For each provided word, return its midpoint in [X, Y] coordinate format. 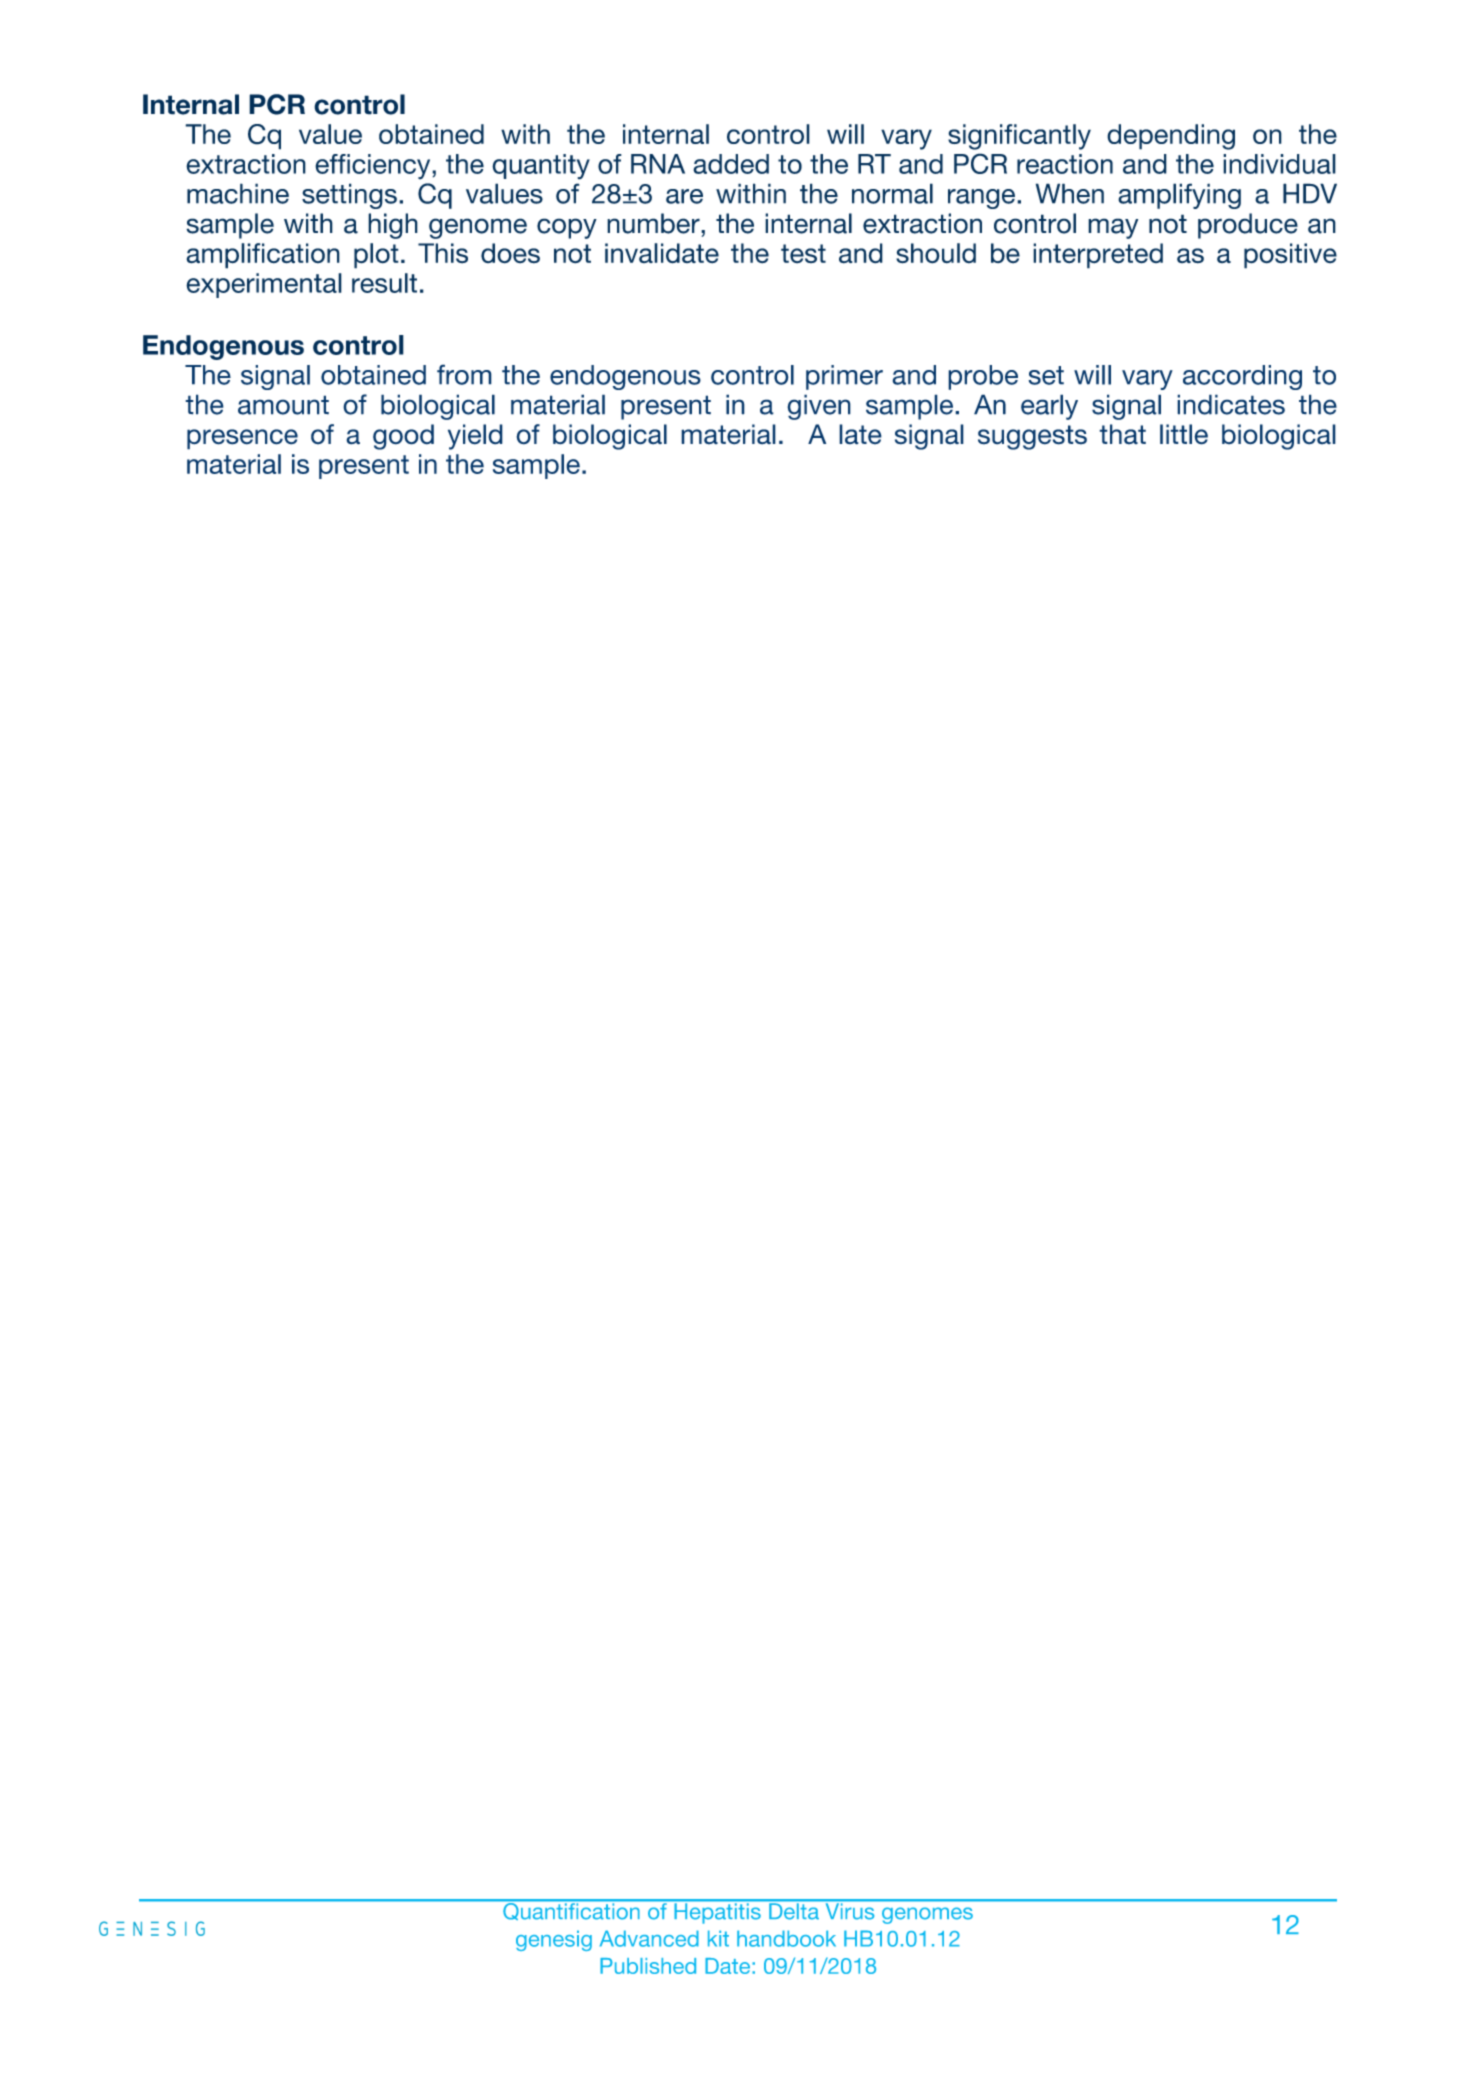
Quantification [571, 1910]
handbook [786, 1938]
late [860, 434]
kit [718, 1938]
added [731, 164]
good [403, 437]
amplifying [1179, 196]
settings [349, 196]
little [1184, 434]
